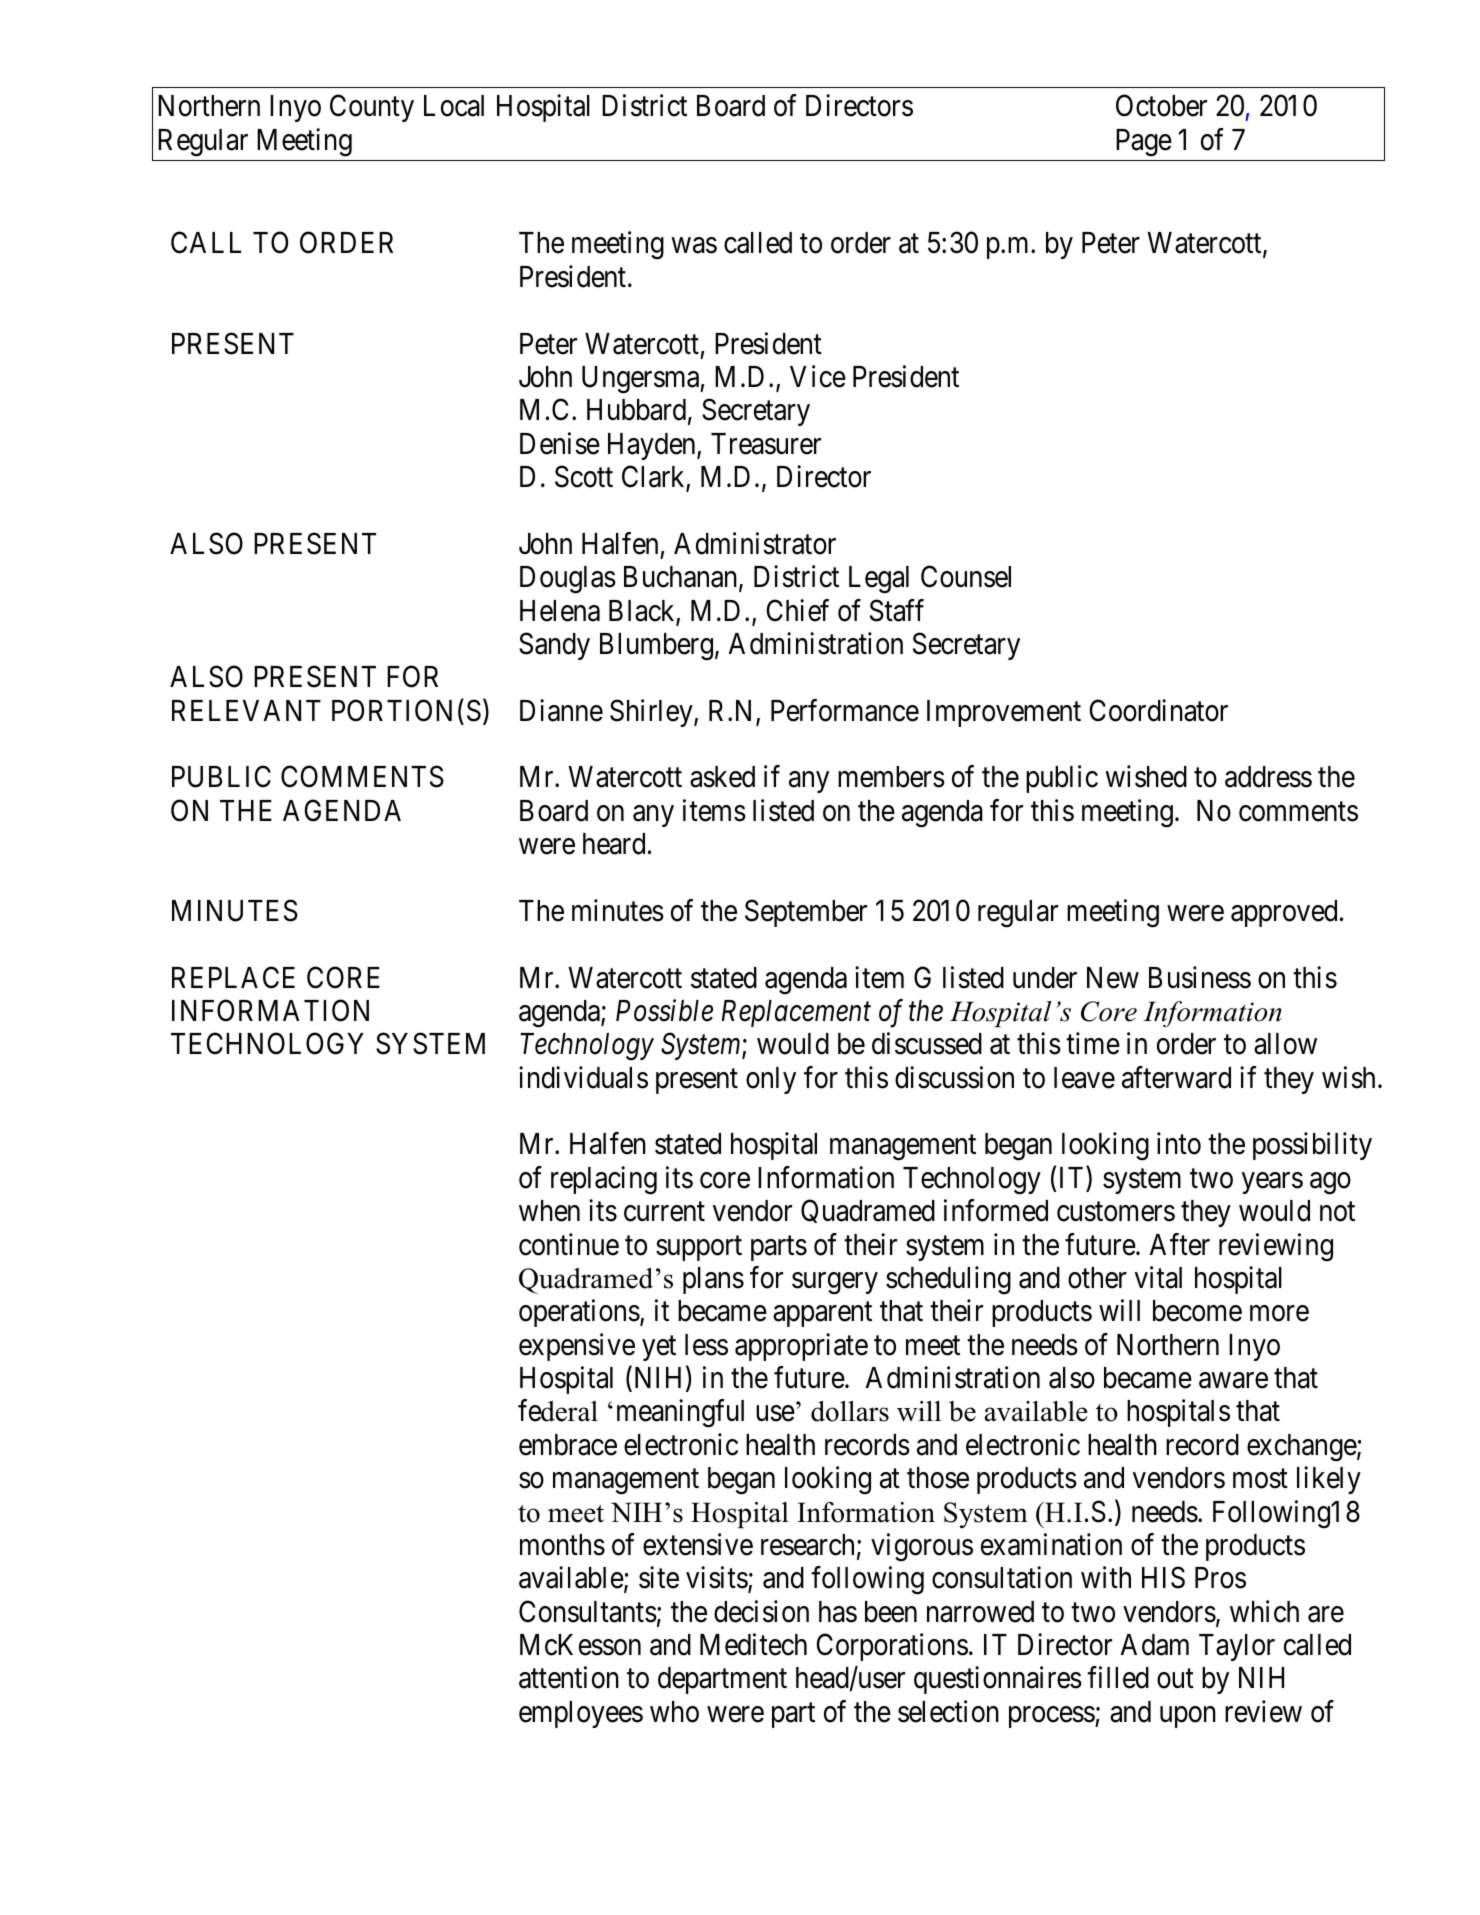 The height and width of the screenshot is (1915, 1480). What do you see at coordinates (568, 580) in the screenshot?
I see `Douglas` at bounding box center [568, 580].
